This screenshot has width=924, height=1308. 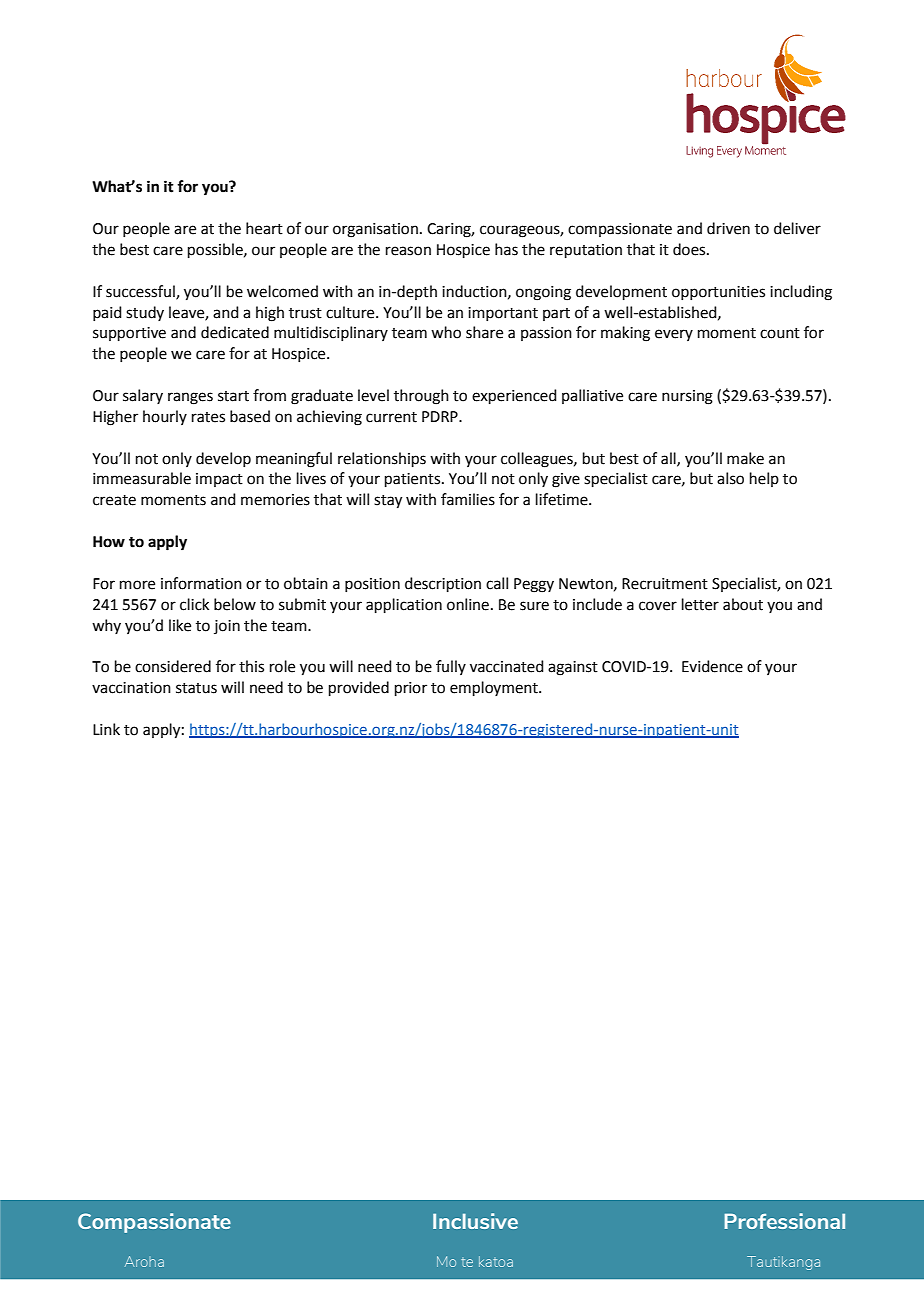 I want to click on Inclusive, so click(x=475, y=1221).
